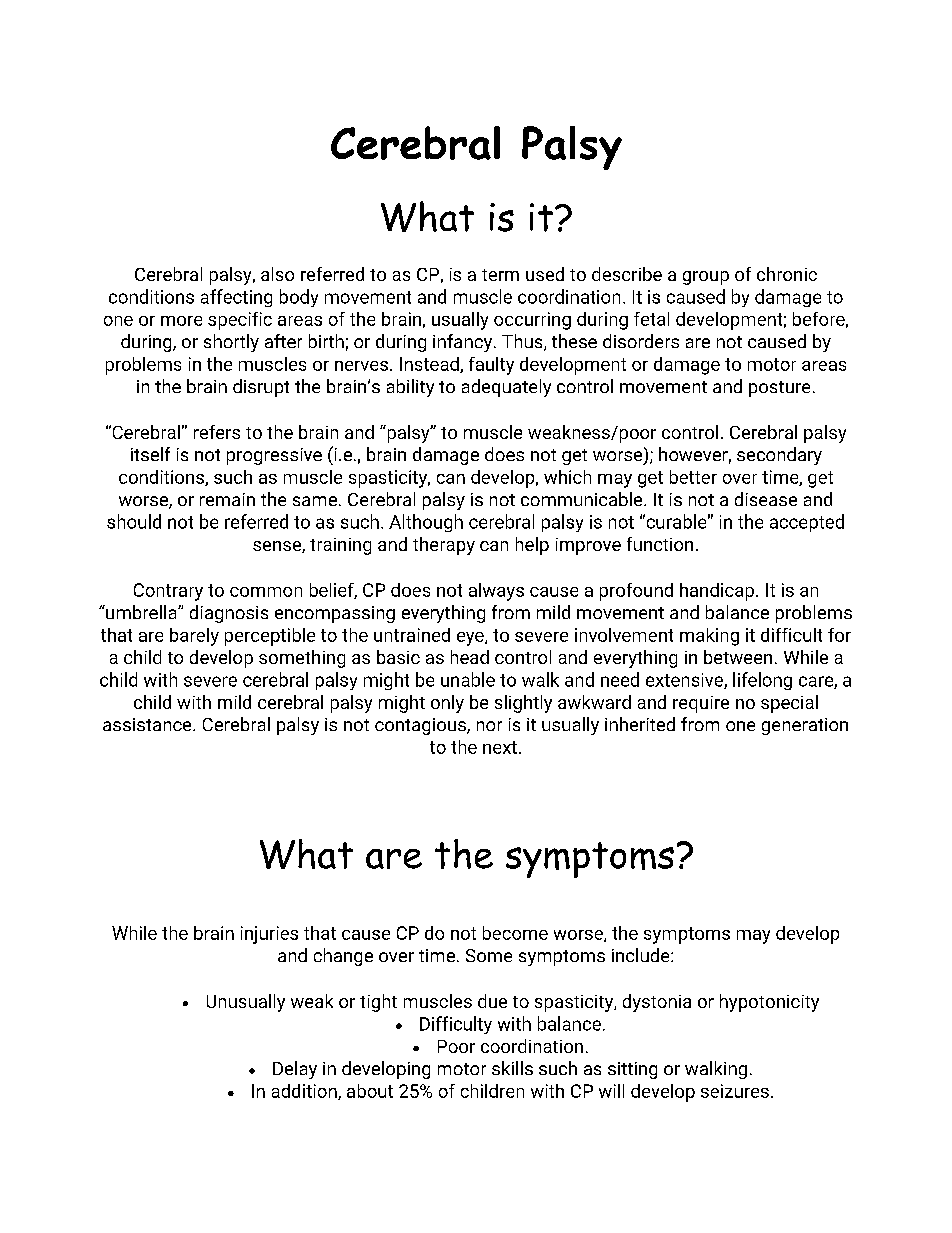  Describe the element at coordinates (168, 592) in the screenshot. I see `Contrary` at that location.
